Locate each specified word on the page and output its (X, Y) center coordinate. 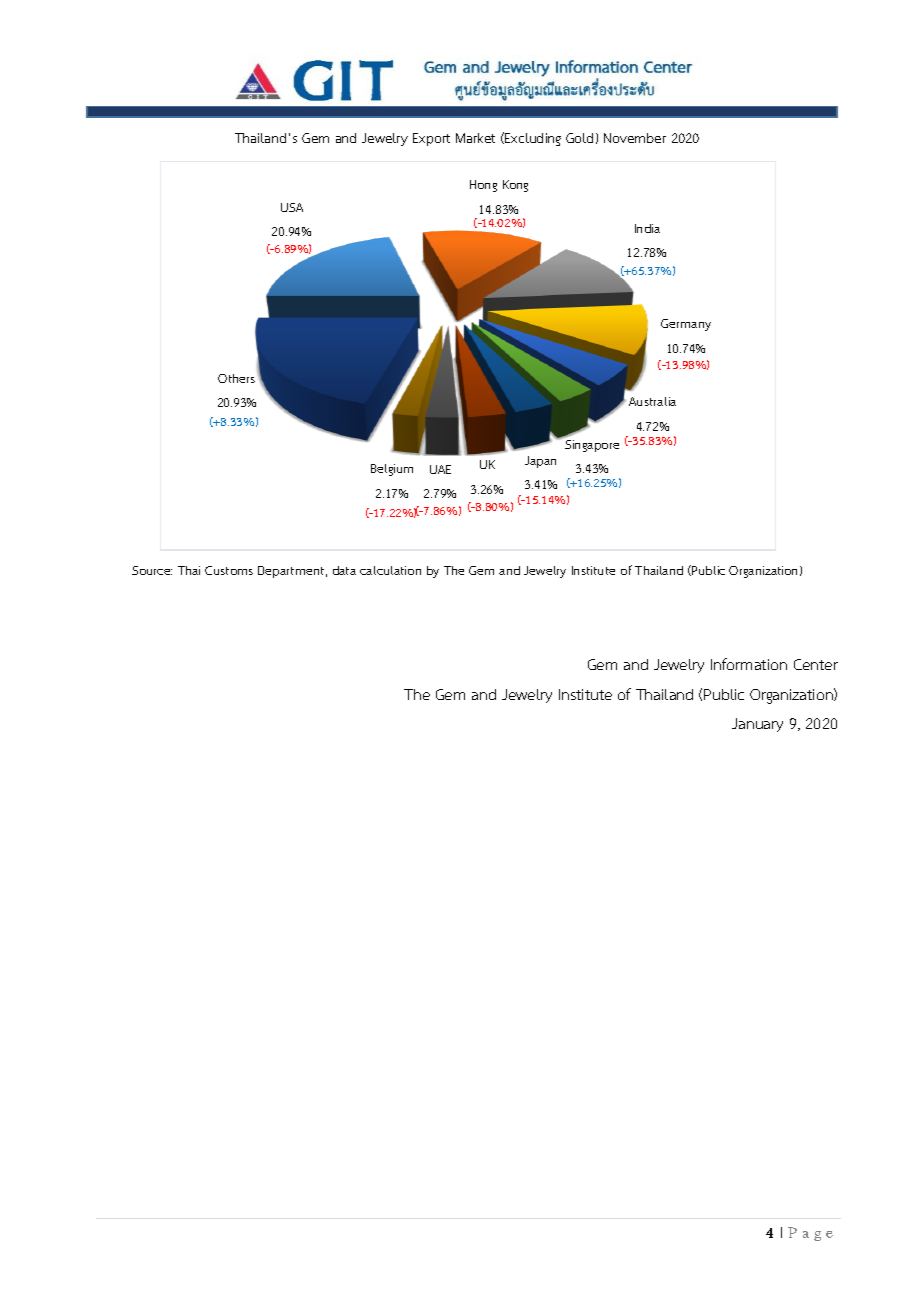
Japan (540, 462)
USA (292, 207)
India (647, 228)
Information (749, 664)
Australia (652, 401)
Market (475, 138)
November (635, 138)
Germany (686, 325)
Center (816, 664)
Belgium (392, 470)
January (757, 725)
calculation (390, 570)
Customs (229, 570)
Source (152, 570)
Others (238, 377)
